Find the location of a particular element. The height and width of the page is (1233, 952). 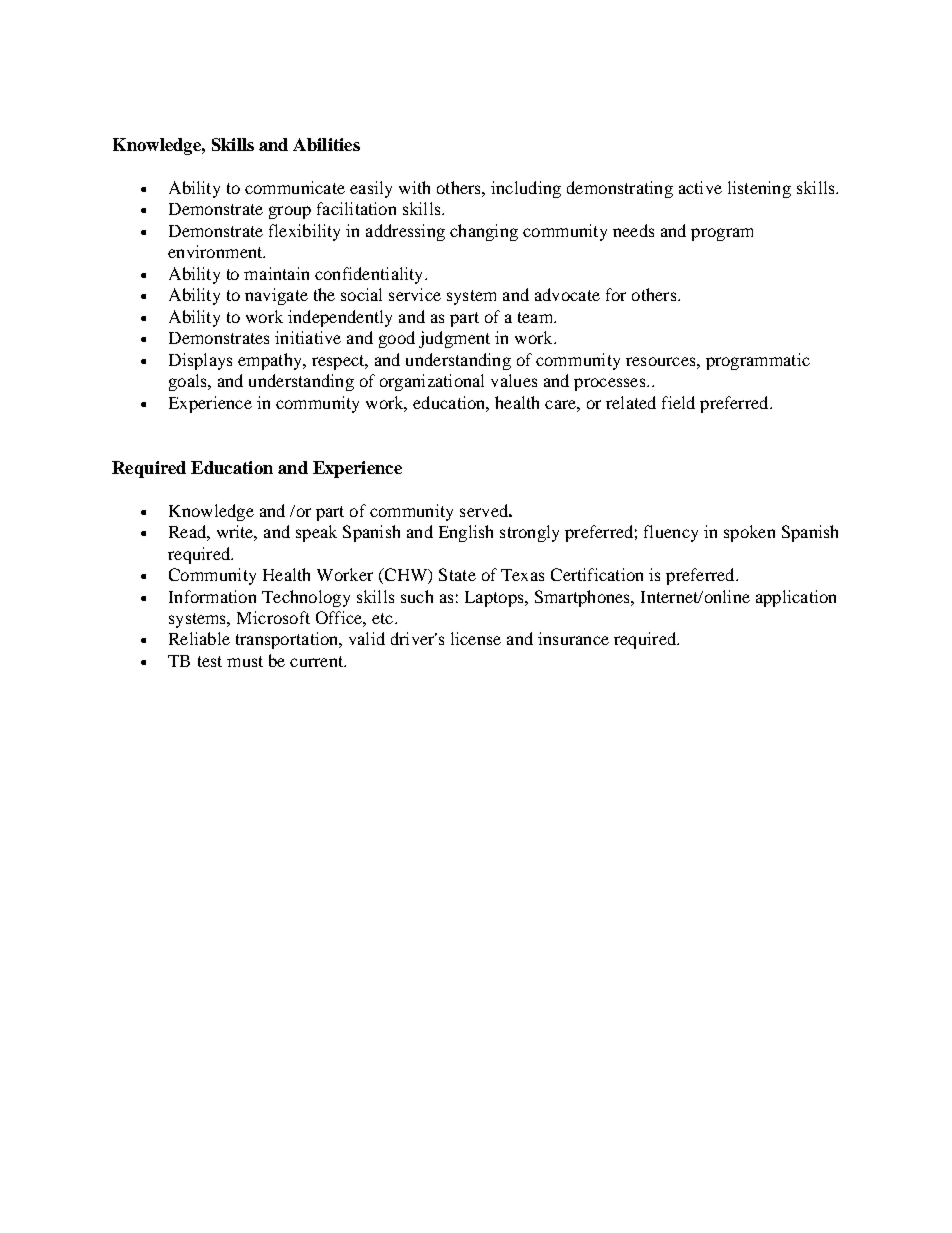

communicate is located at coordinates (295, 187).
